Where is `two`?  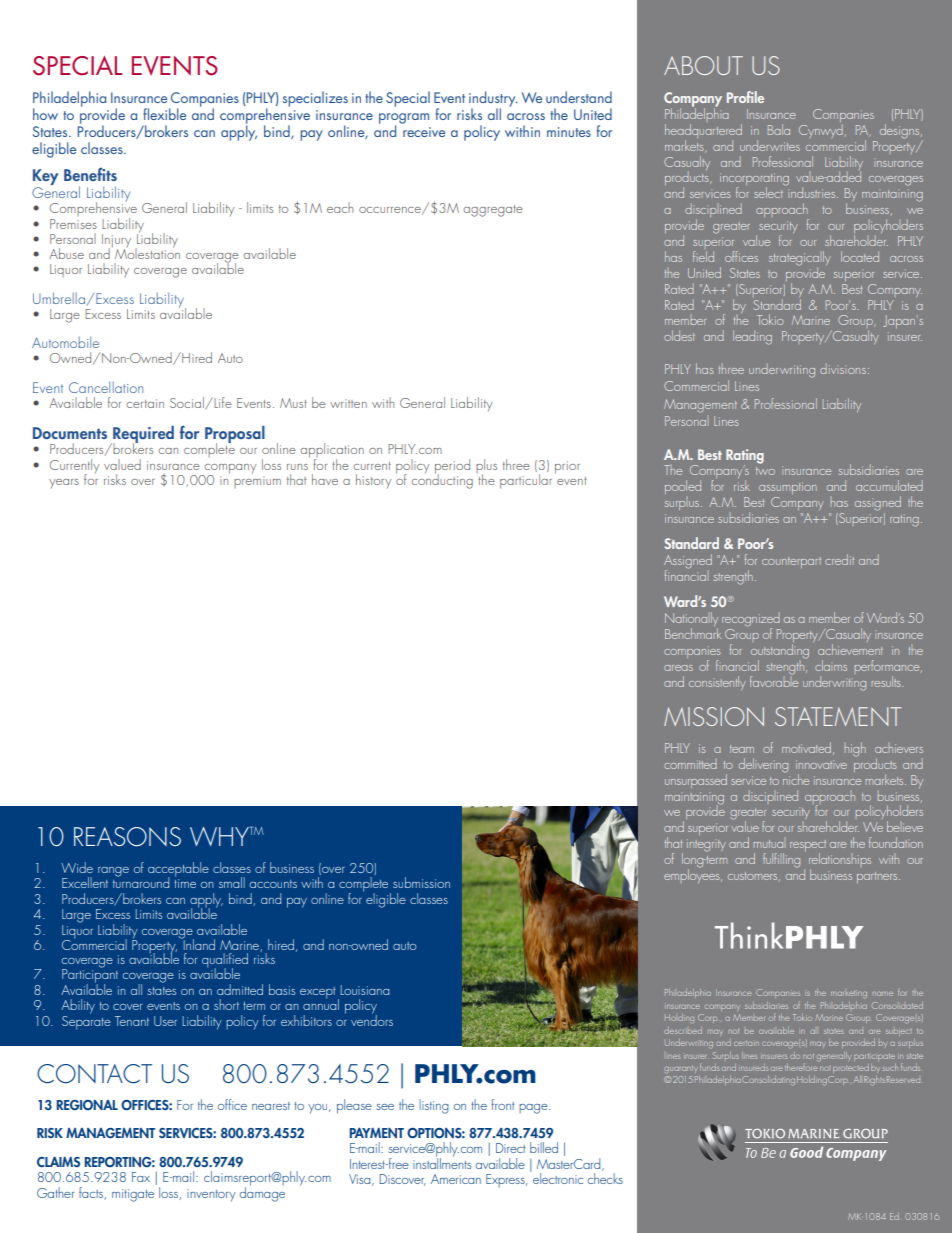
two is located at coordinates (765, 471).
